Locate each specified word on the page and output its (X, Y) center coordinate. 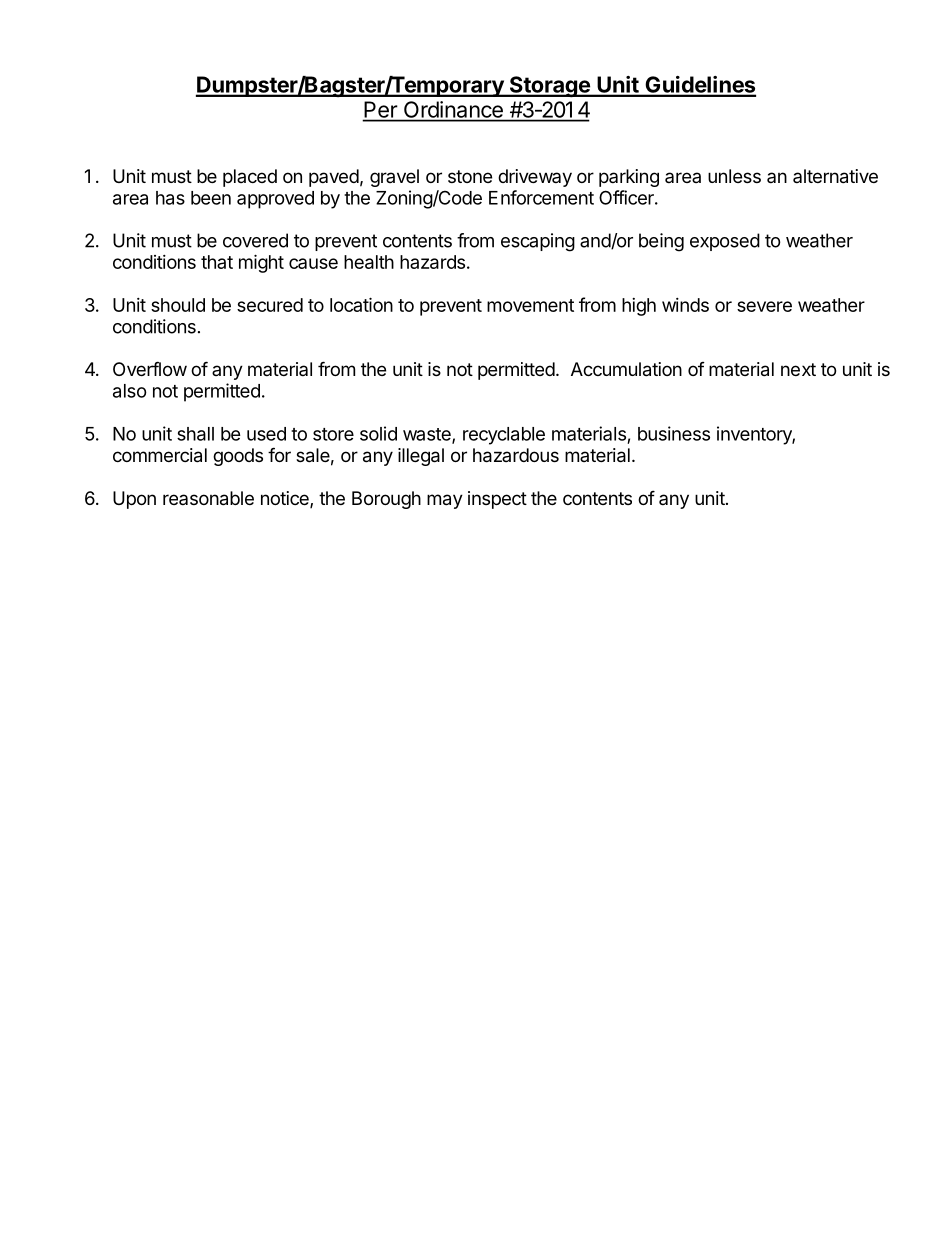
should (178, 305)
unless (734, 176)
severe (764, 306)
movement (530, 305)
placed (250, 178)
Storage (549, 86)
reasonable (208, 498)
